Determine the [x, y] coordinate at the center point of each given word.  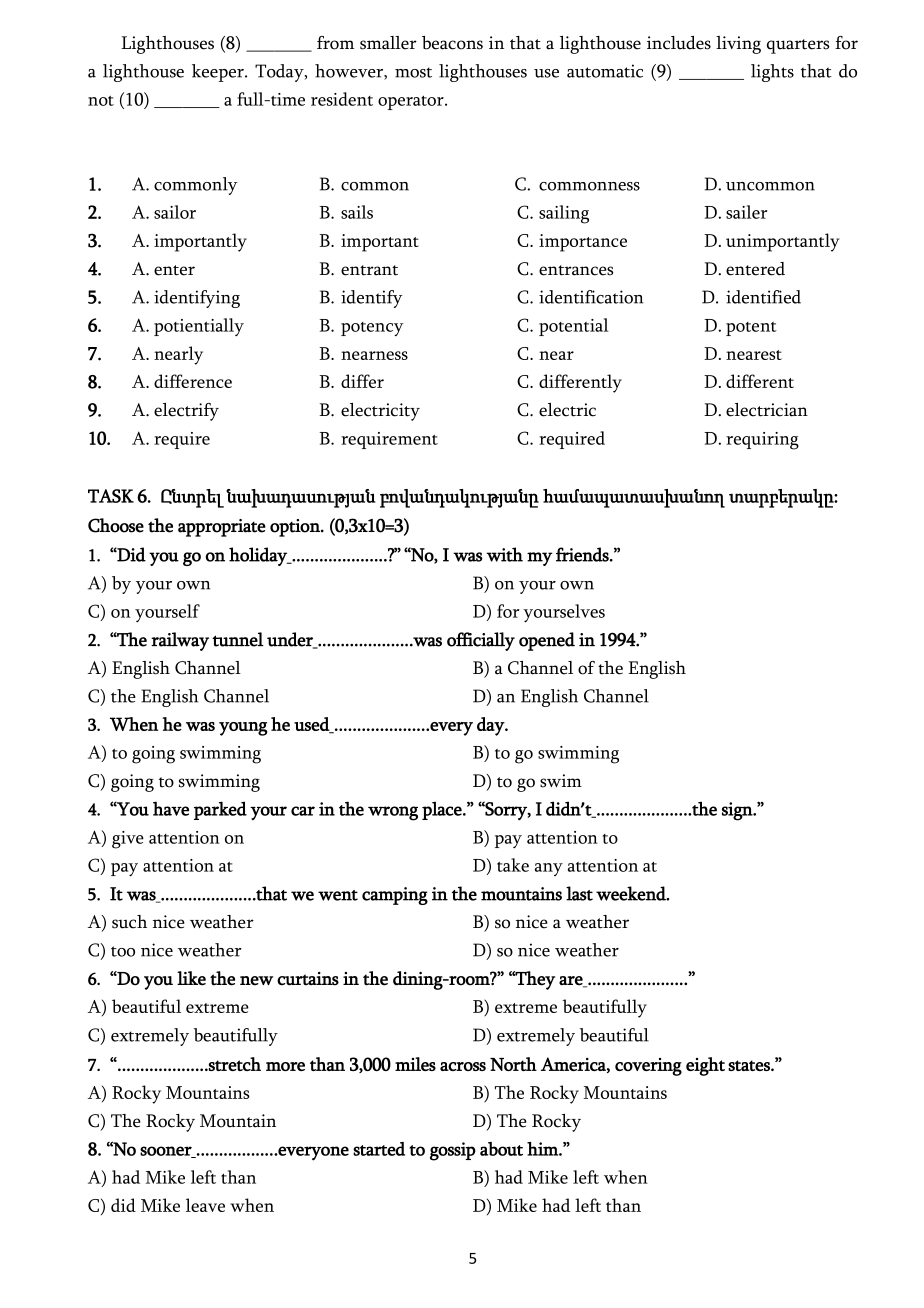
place [443, 810]
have [171, 808]
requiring [762, 441]
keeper [219, 73]
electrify [186, 412]
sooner [167, 1152]
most [413, 72]
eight [705, 1066]
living [738, 45]
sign [738, 811]
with [504, 554]
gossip [453, 1151]
